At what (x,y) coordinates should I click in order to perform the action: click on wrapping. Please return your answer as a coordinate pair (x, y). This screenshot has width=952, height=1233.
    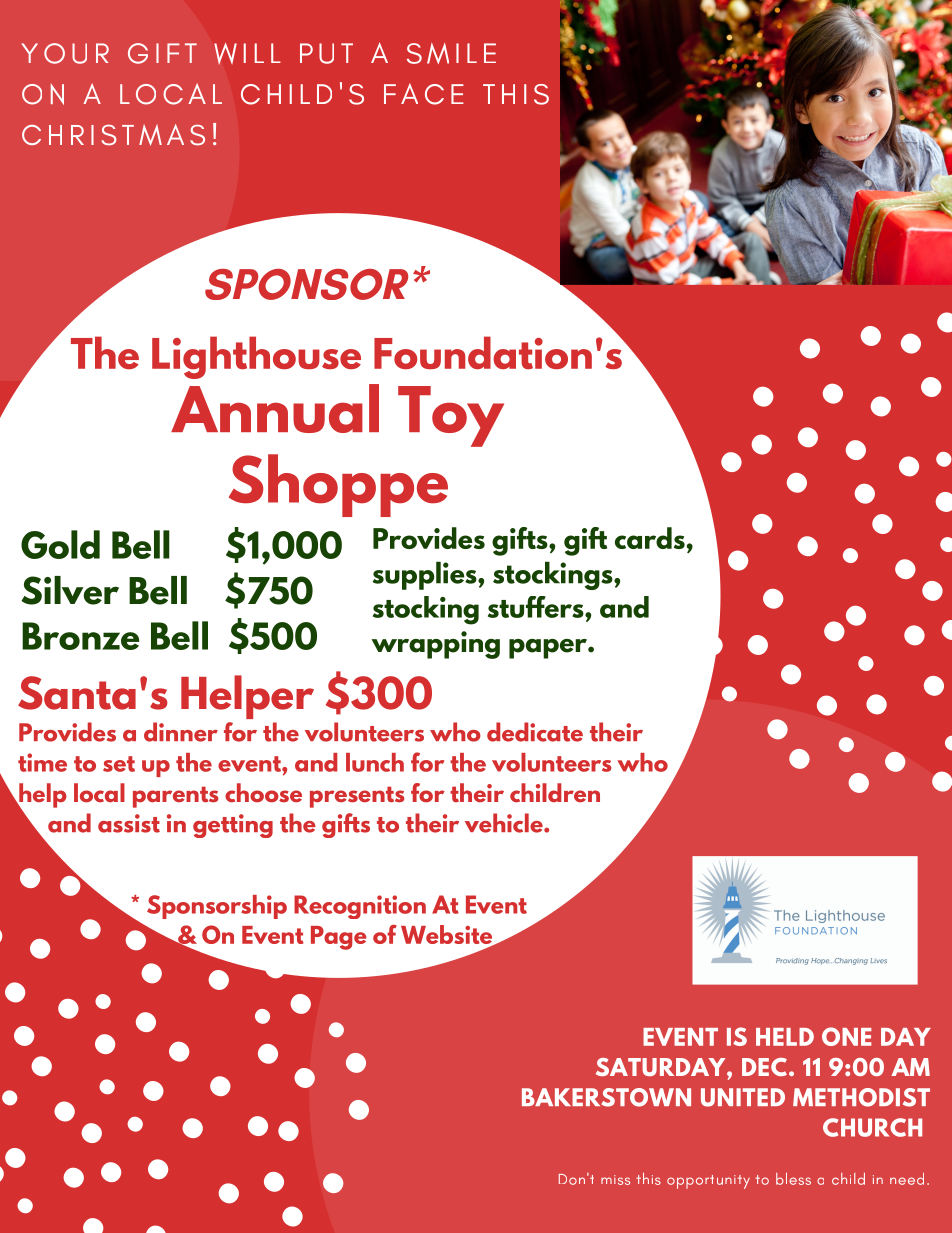
    Looking at the image, I should click on (435, 645).
